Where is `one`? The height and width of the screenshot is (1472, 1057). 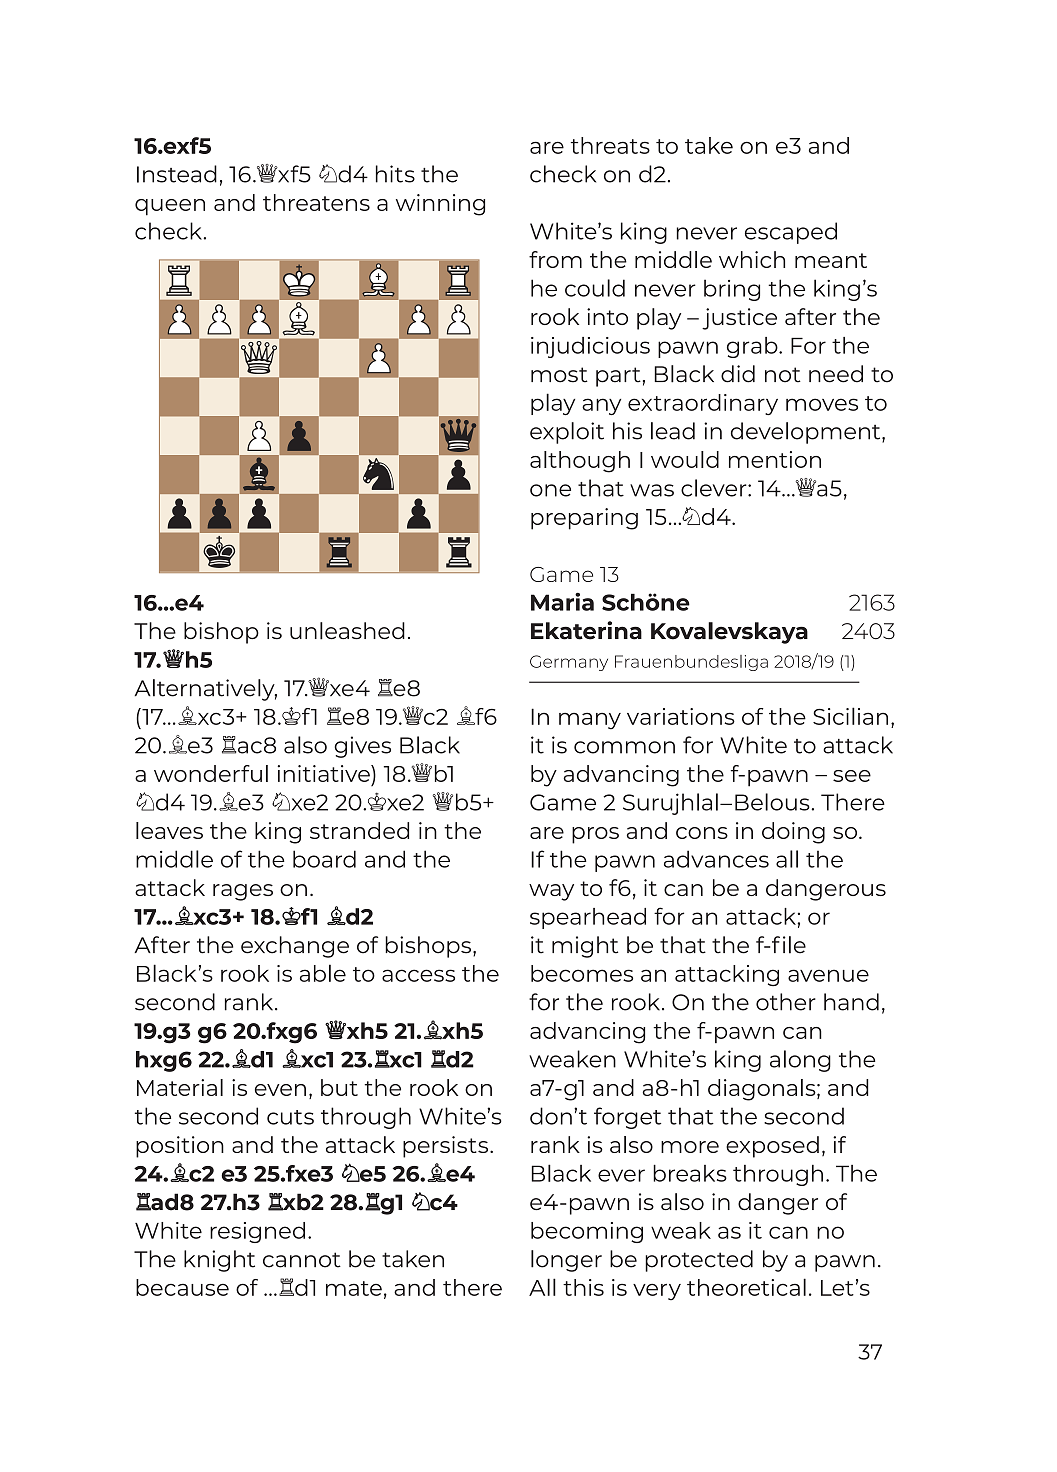 one is located at coordinates (550, 490).
